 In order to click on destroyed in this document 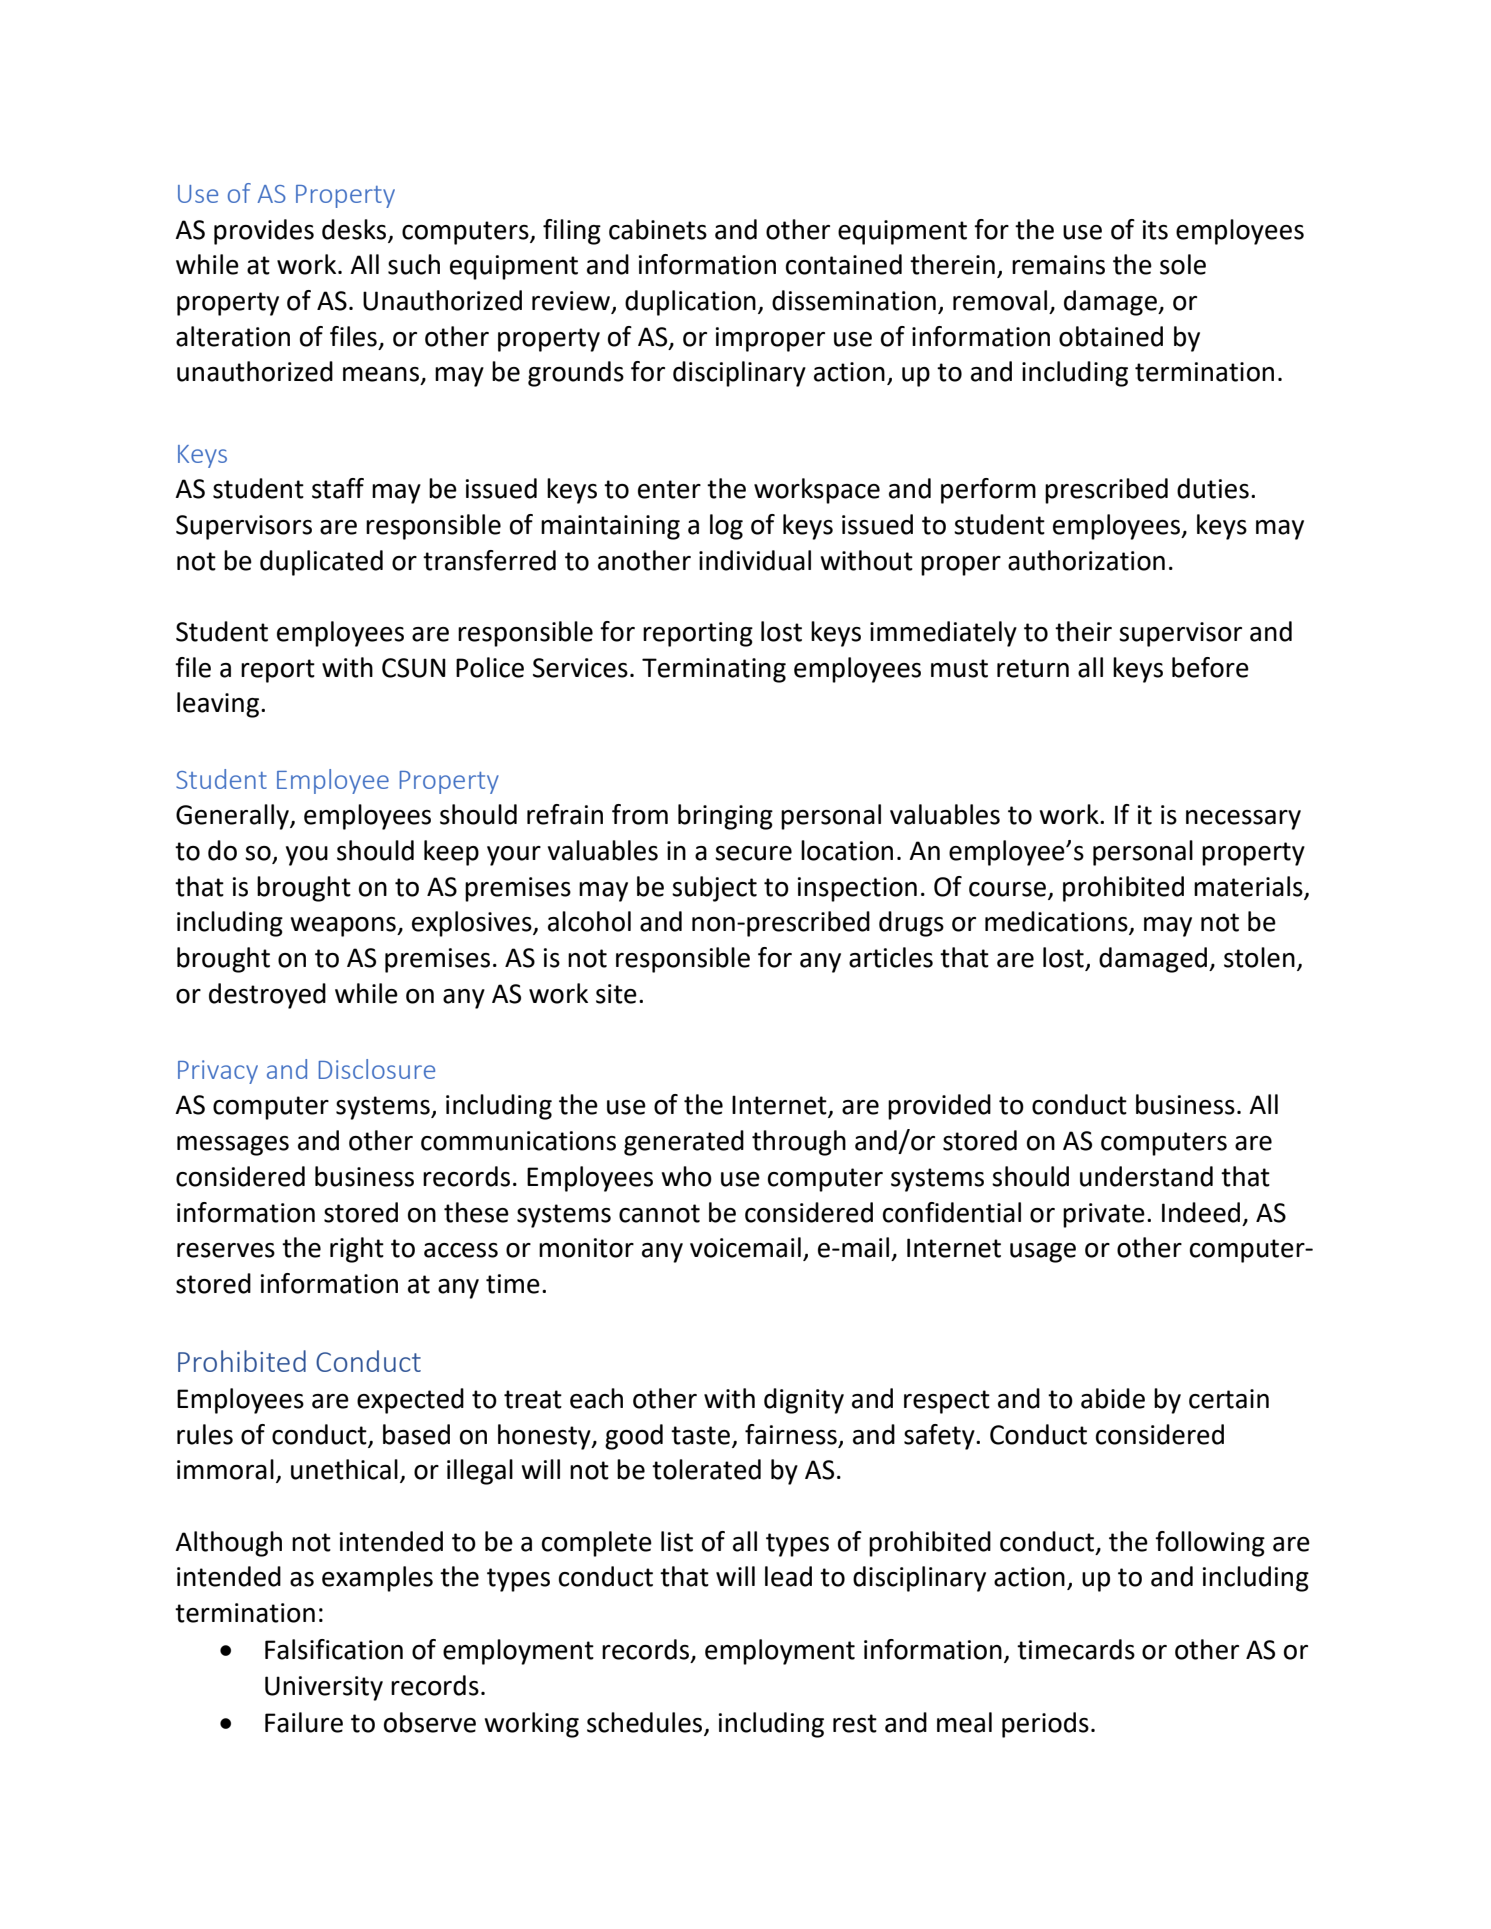, I will do `click(267, 996)`.
